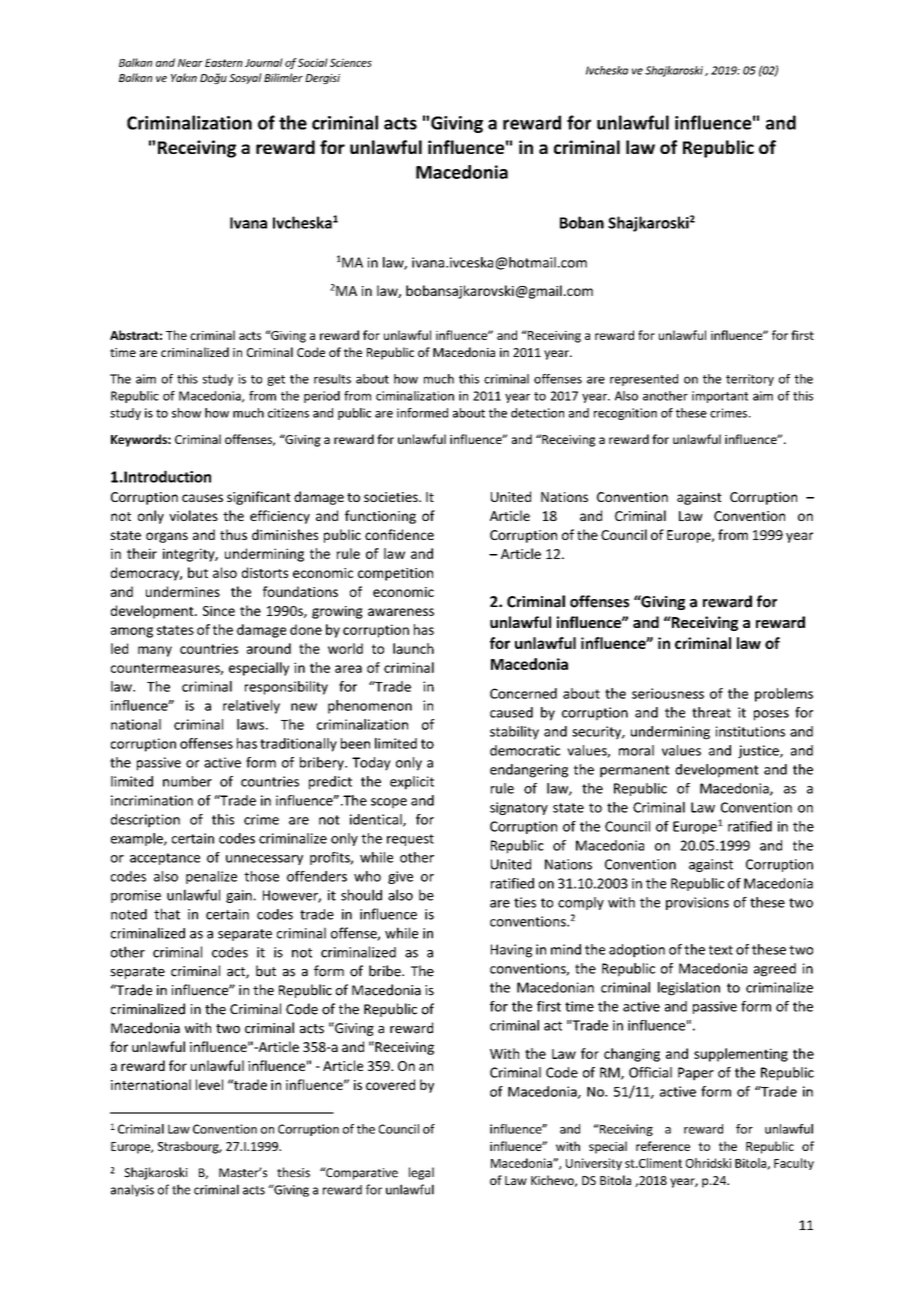 The width and height of the image is (924, 1308). Describe the element at coordinates (219, 611) in the image. I see `Since` at that location.
